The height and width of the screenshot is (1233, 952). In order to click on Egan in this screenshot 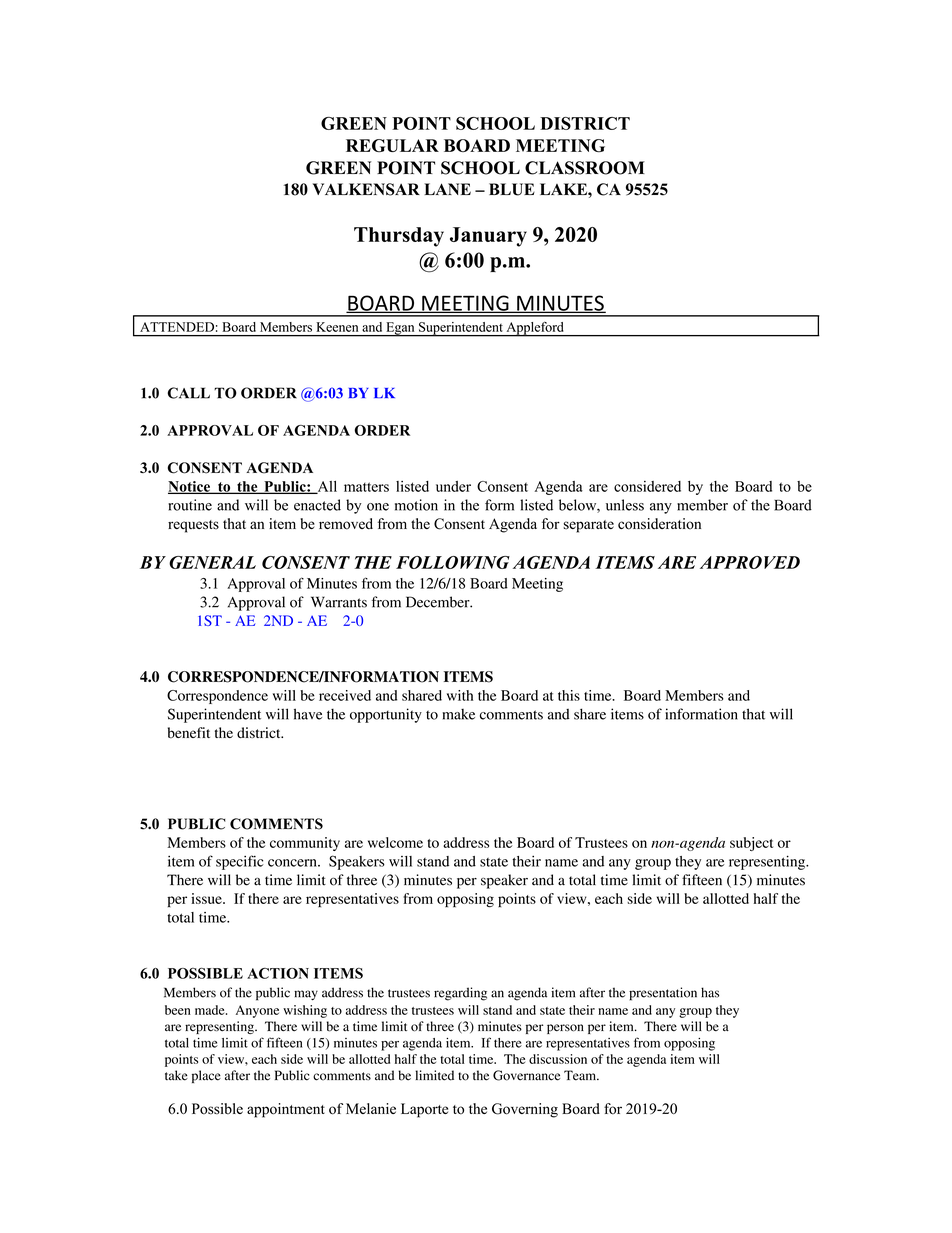, I will do `click(400, 329)`.
